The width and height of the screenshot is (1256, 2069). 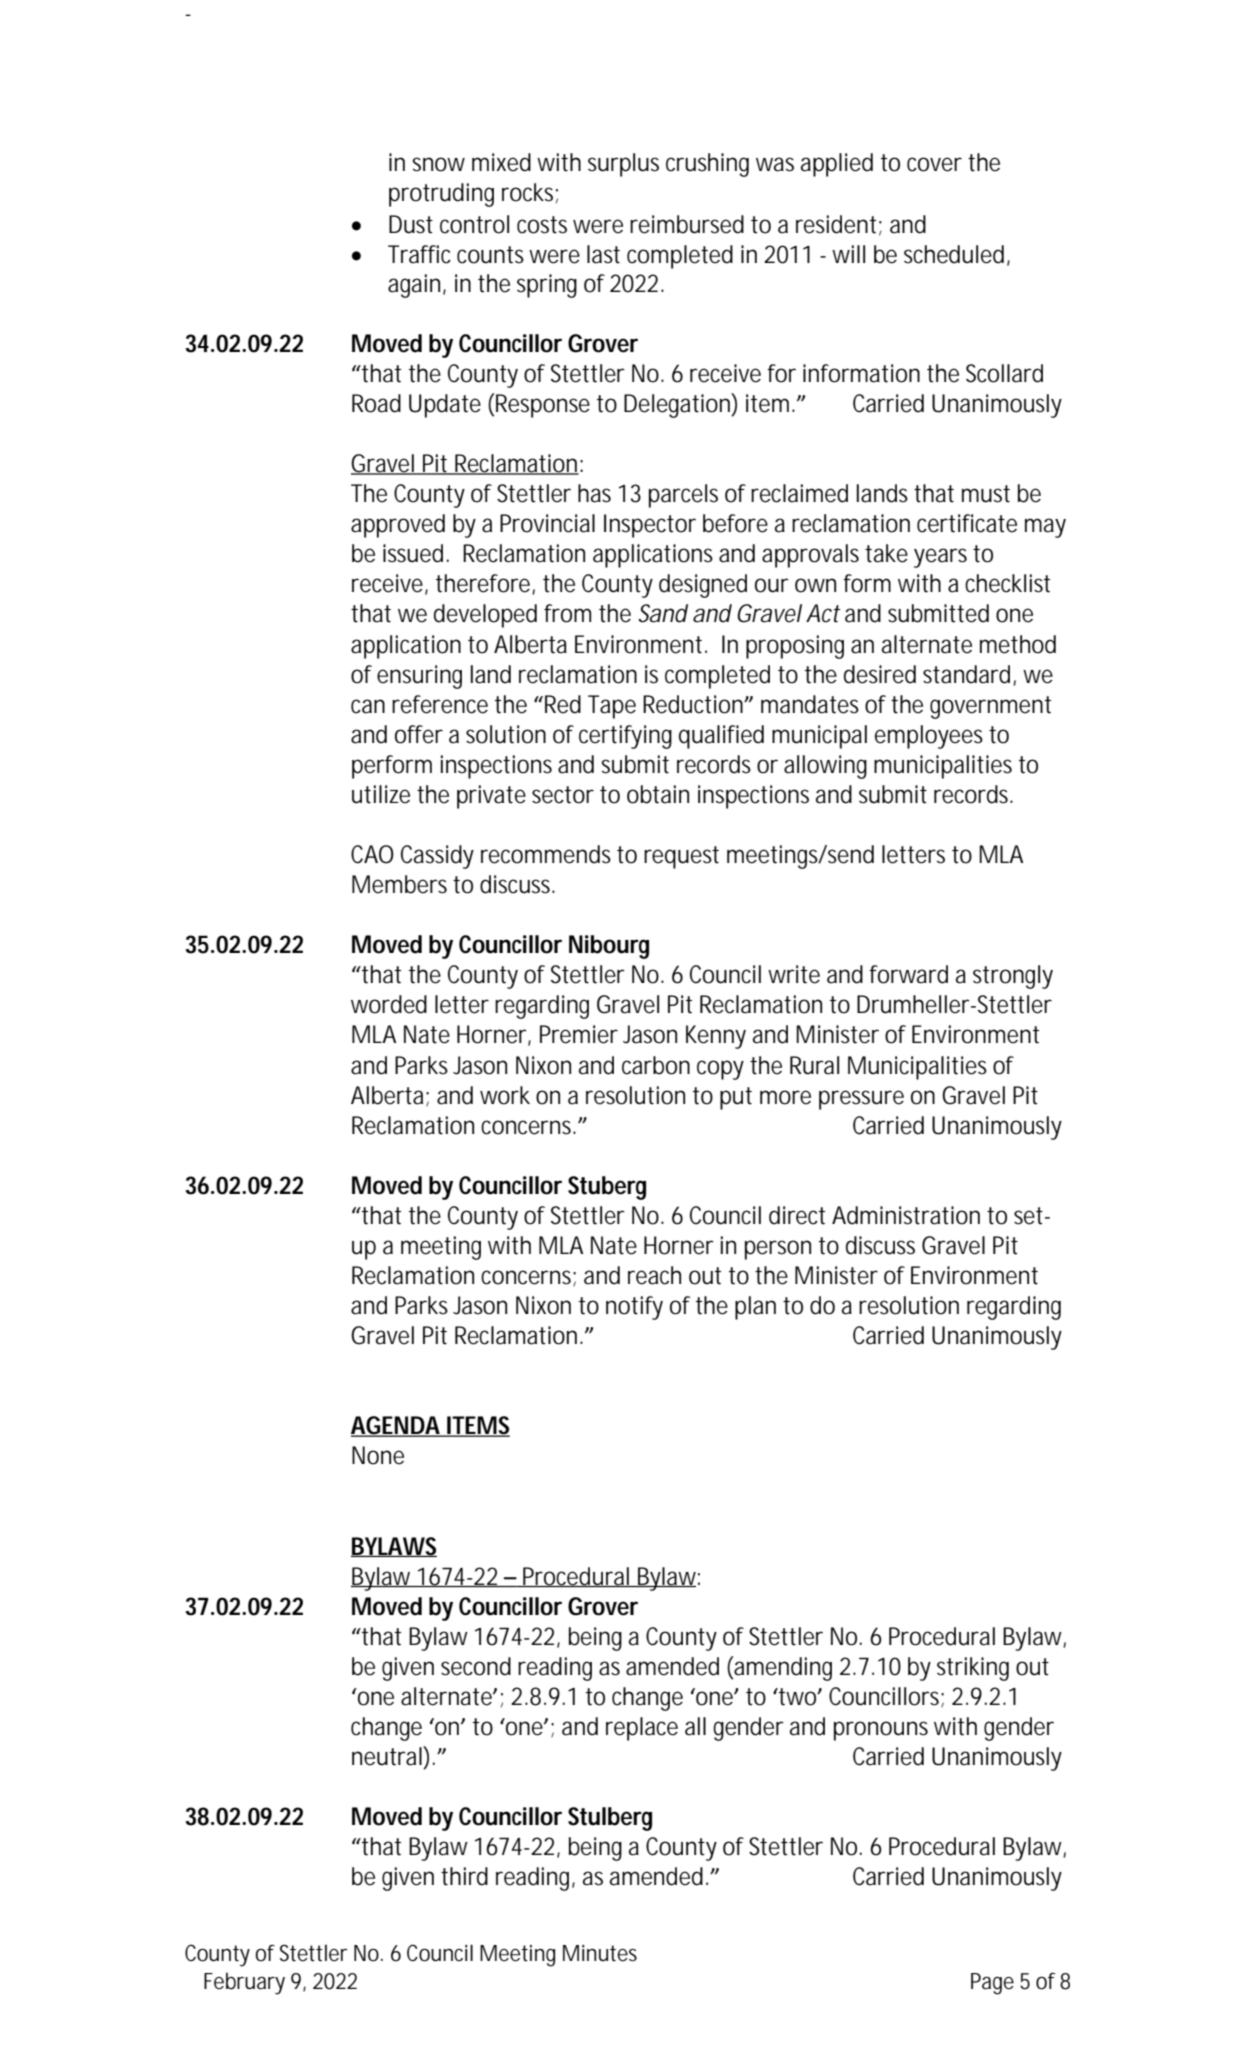 I want to click on Dust, so click(x=411, y=224).
